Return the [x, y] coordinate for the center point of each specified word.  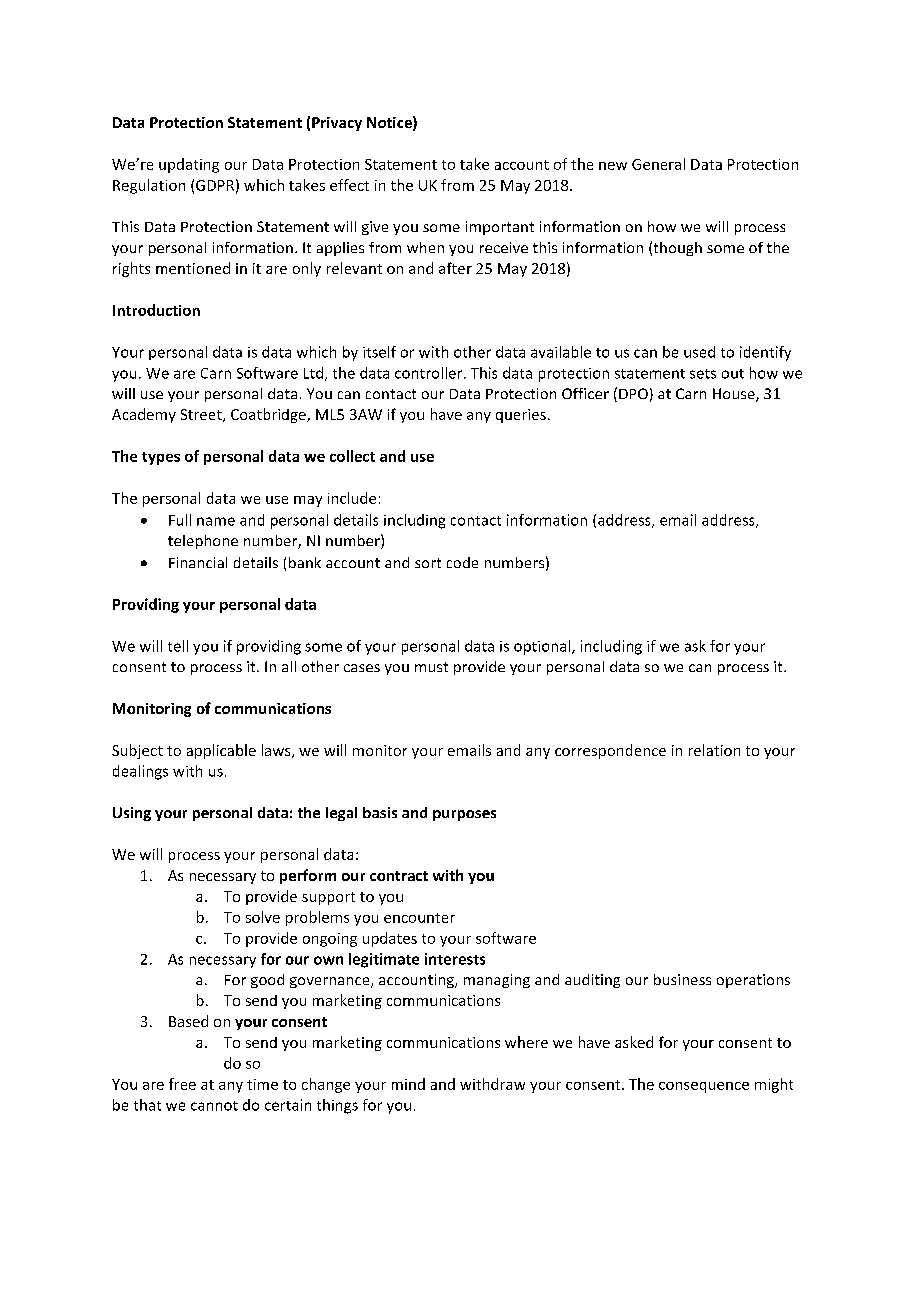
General [658, 164]
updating [189, 165]
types [161, 458]
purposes [464, 815]
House [735, 395]
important [500, 228]
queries [521, 416]
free [182, 1084]
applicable [221, 751]
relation [714, 750]
